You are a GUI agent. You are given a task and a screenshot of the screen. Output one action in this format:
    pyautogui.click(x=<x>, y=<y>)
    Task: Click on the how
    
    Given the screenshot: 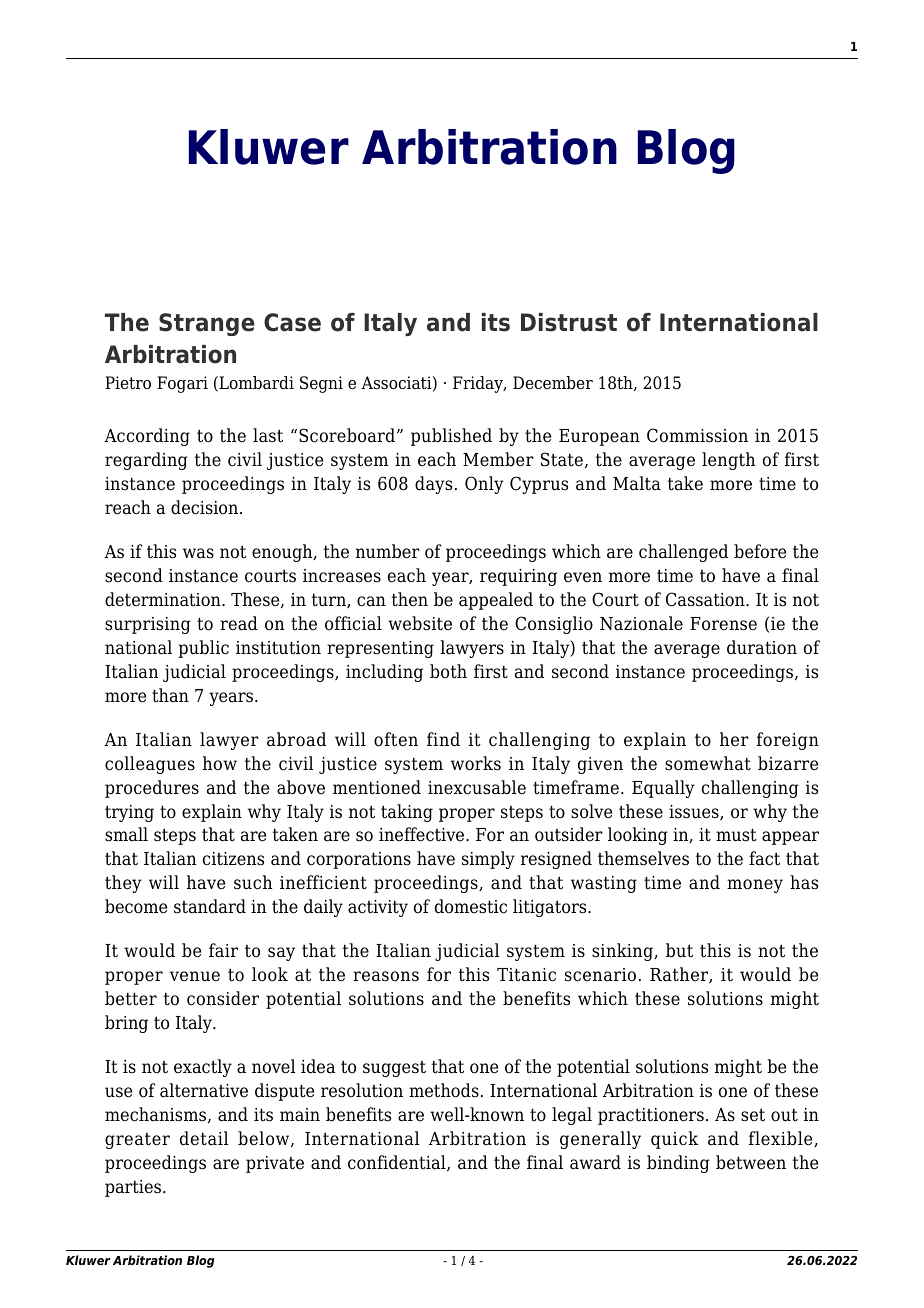 What is the action you would take?
    pyautogui.click(x=220, y=763)
